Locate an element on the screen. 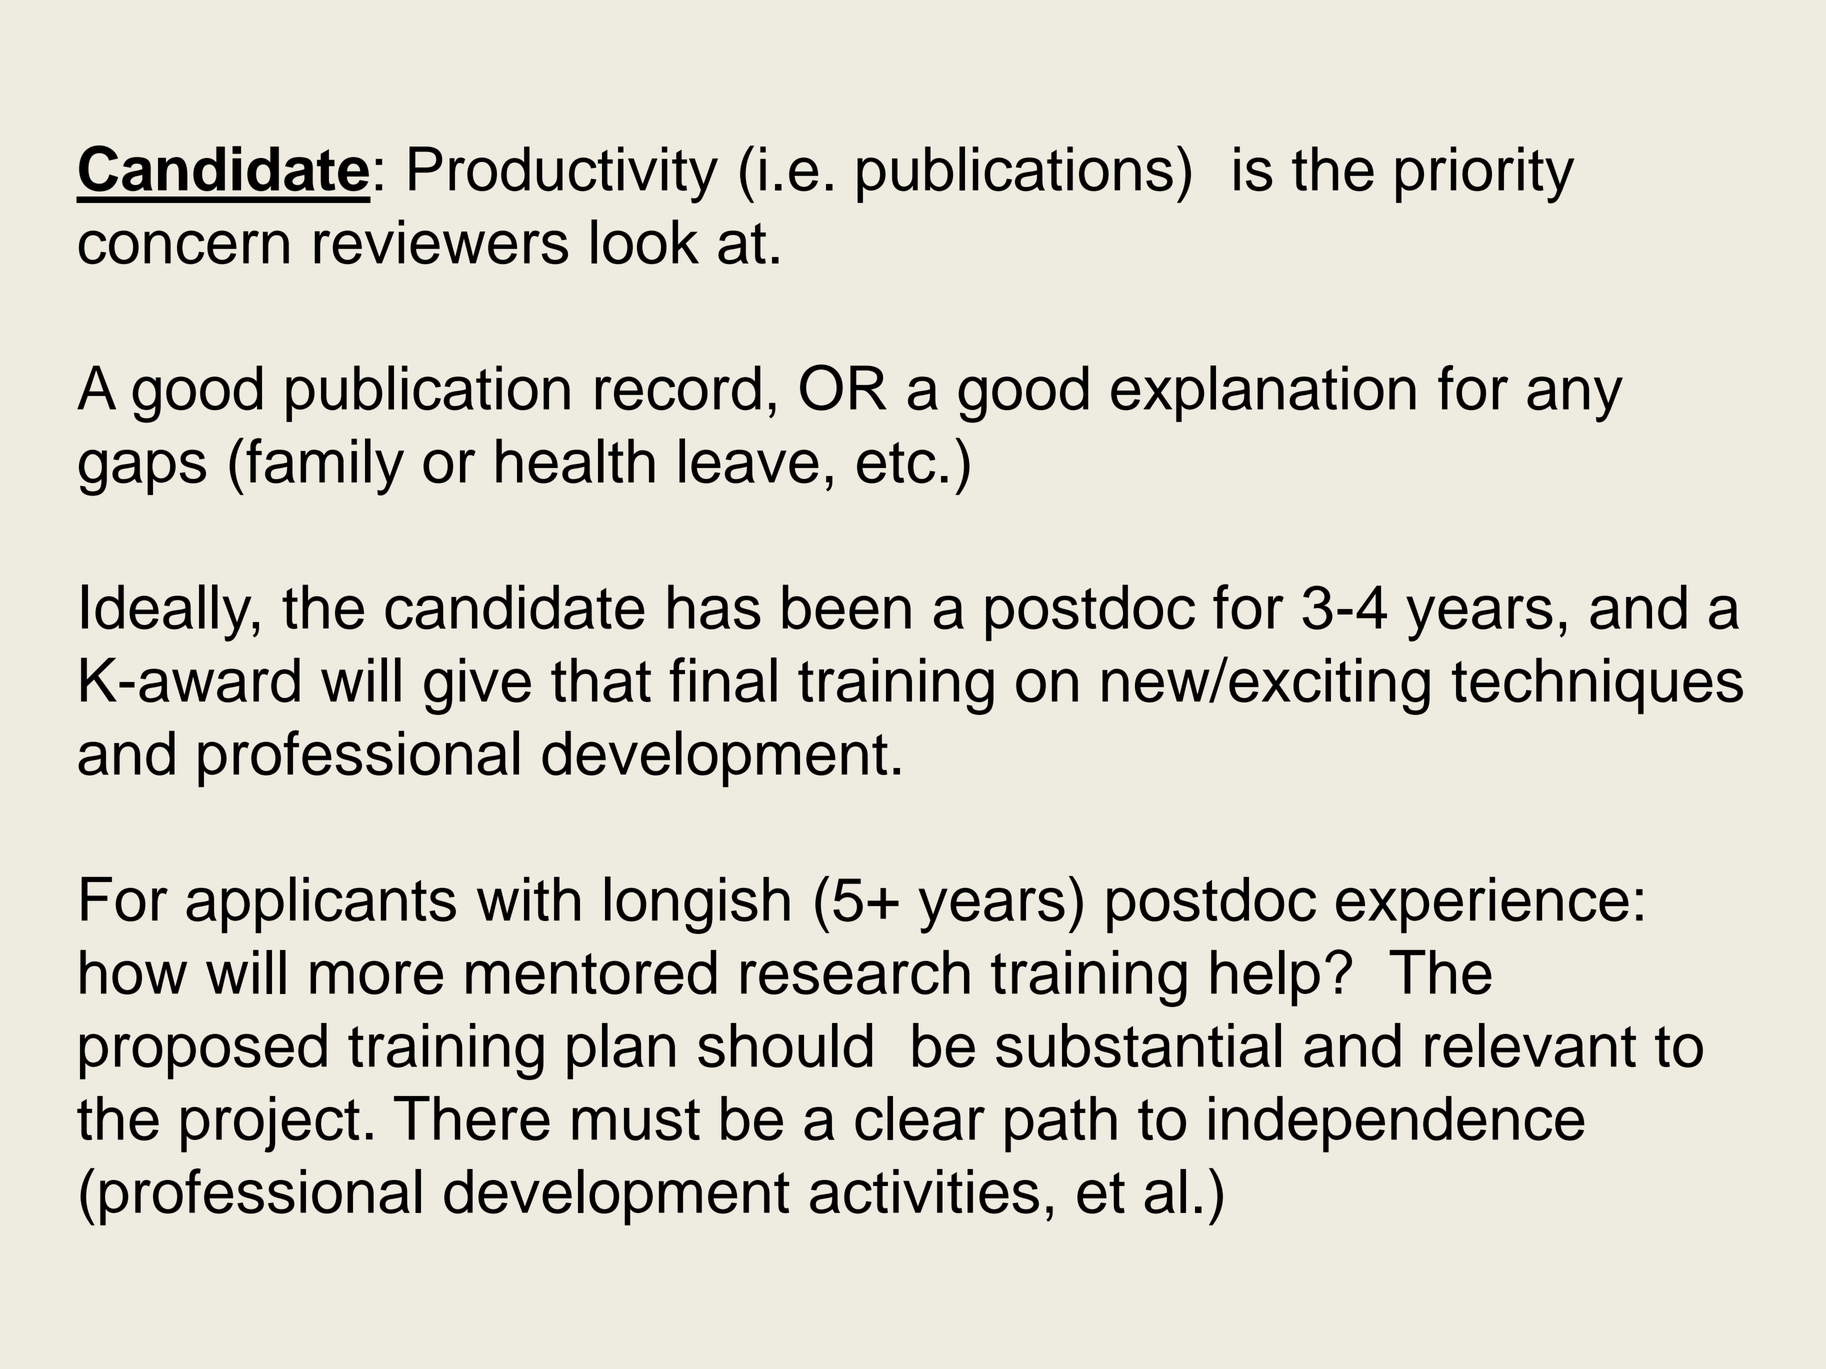 The width and height of the screenshot is (1826, 1369). reviewers is located at coordinates (441, 242).
